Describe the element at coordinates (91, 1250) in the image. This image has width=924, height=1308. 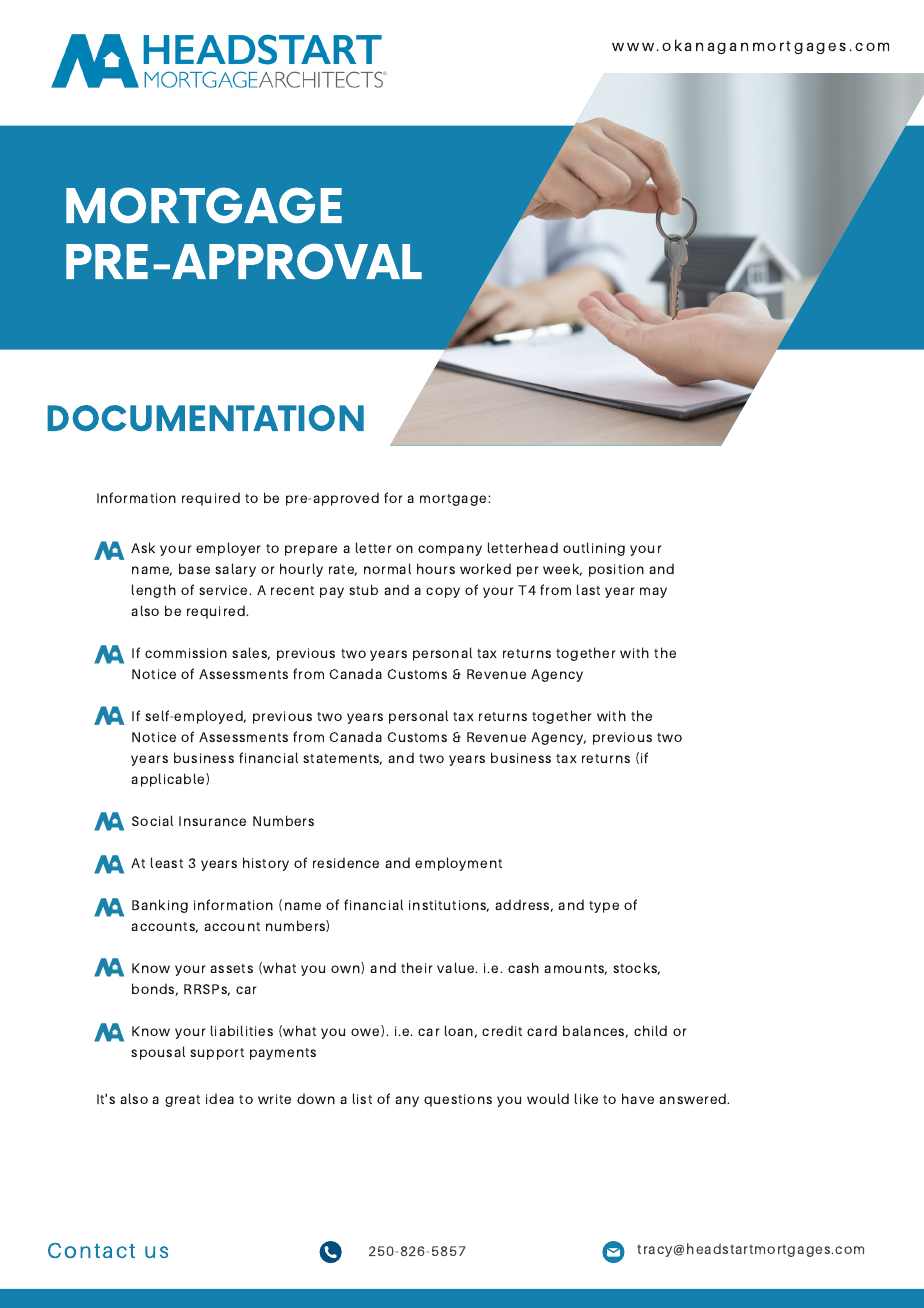
I see `Contact` at that location.
